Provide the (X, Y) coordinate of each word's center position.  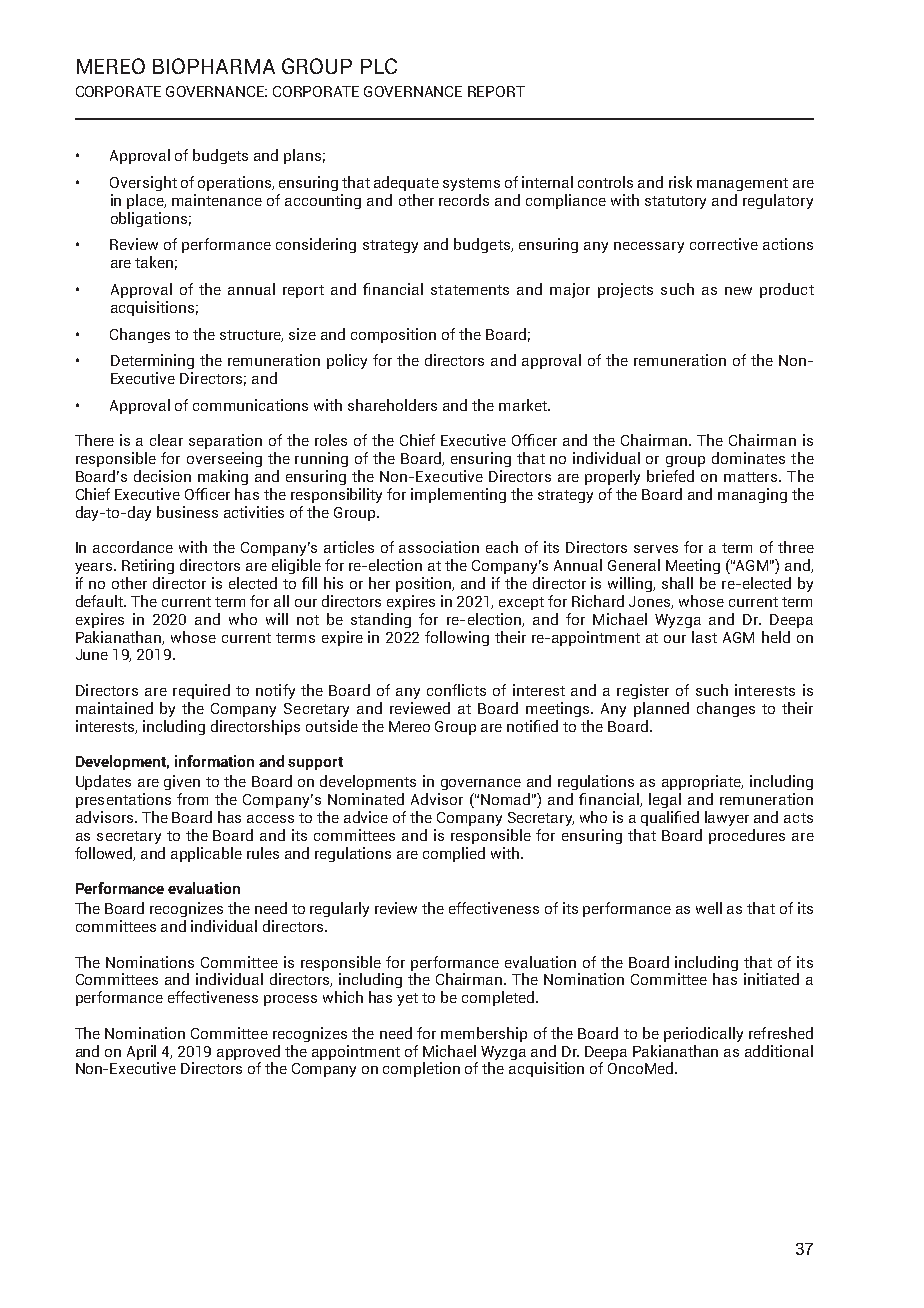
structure (251, 336)
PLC (379, 66)
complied (454, 854)
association (439, 547)
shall (677, 583)
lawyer (727, 818)
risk (680, 182)
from (192, 799)
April (141, 1052)
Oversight (143, 183)
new (738, 291)
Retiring (148, 566)
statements (470, 290)
